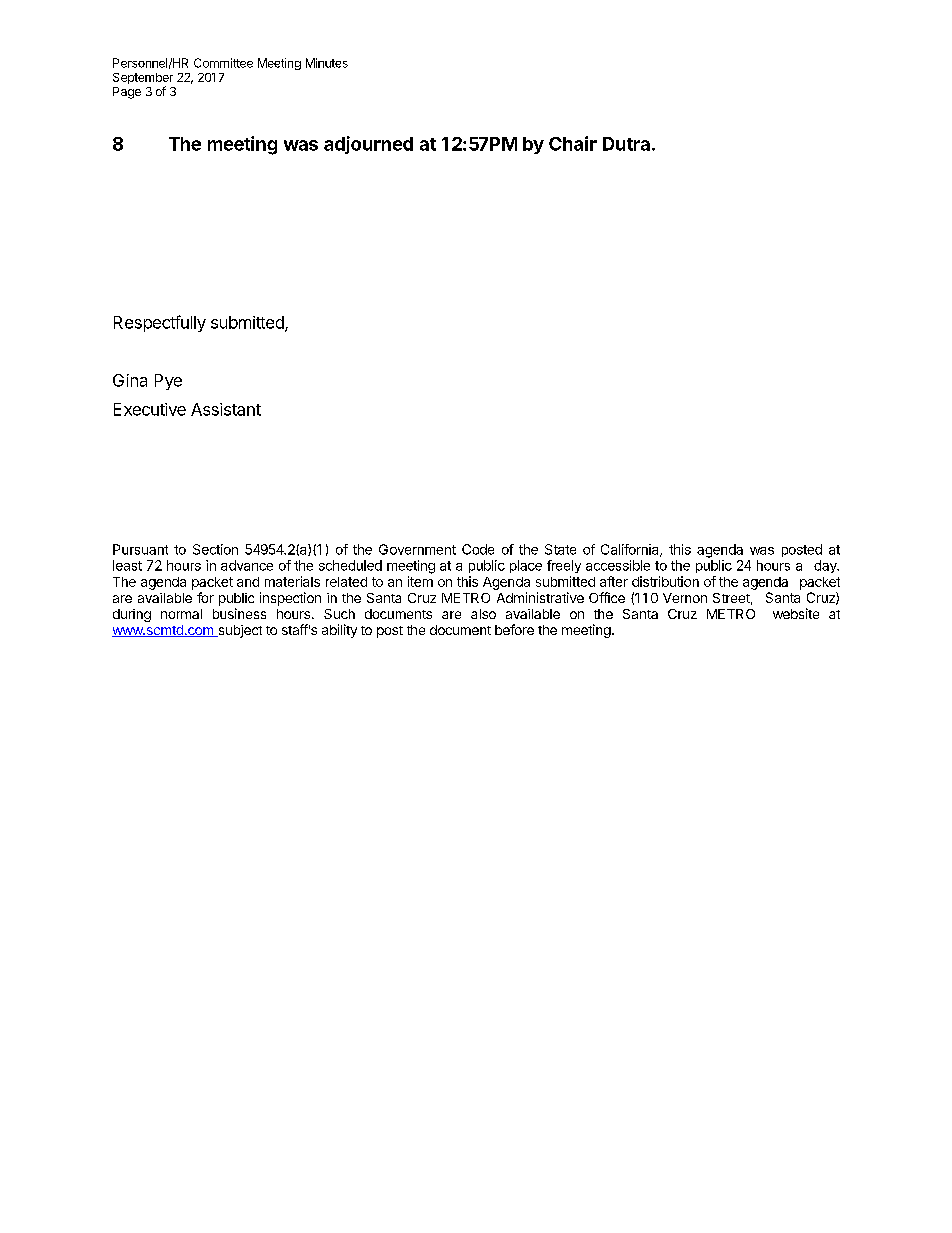  Describe the element at coordinates (223, 63) in the page. I see `Committee` at that location.
